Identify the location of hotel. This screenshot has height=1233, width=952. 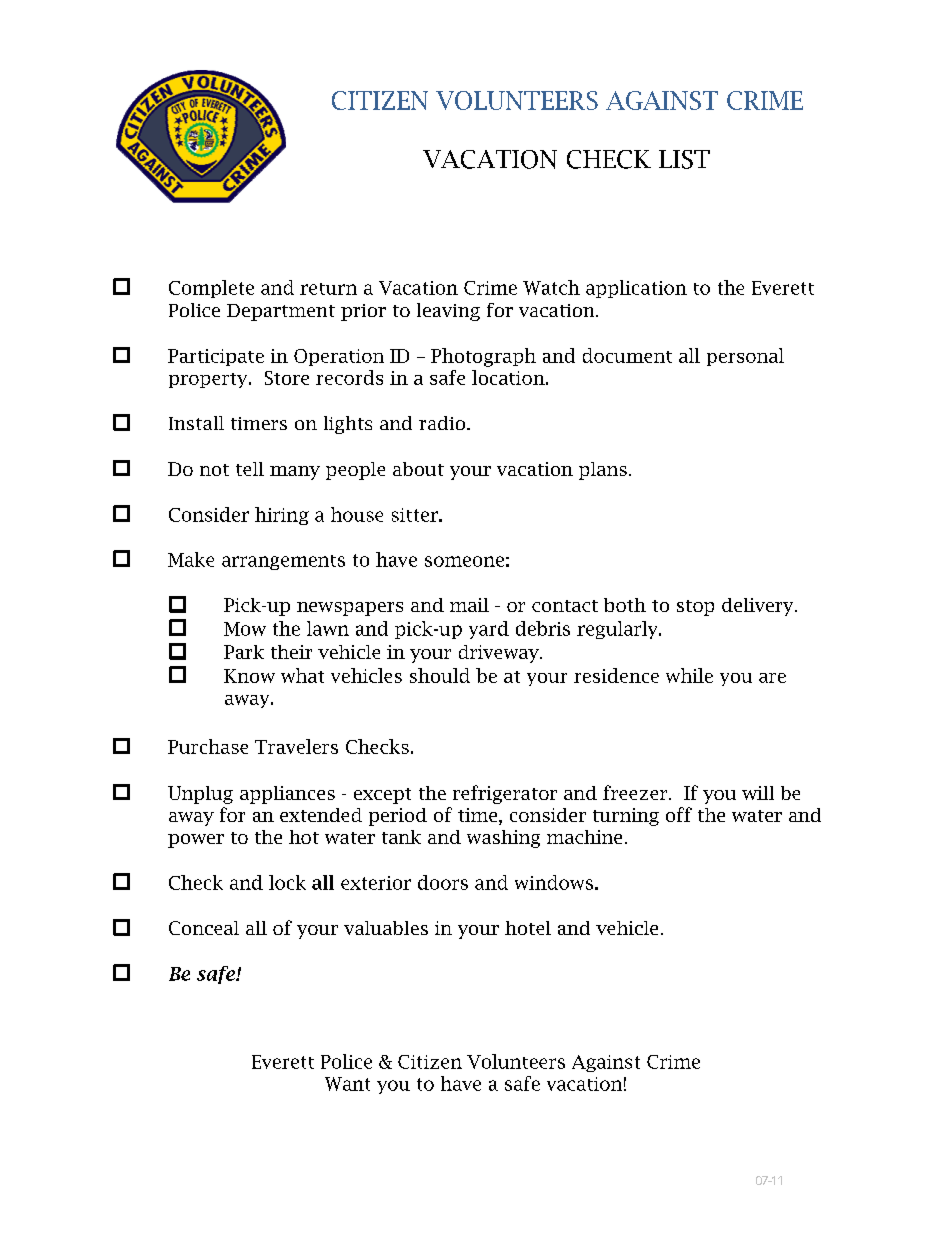
(528, 928).
